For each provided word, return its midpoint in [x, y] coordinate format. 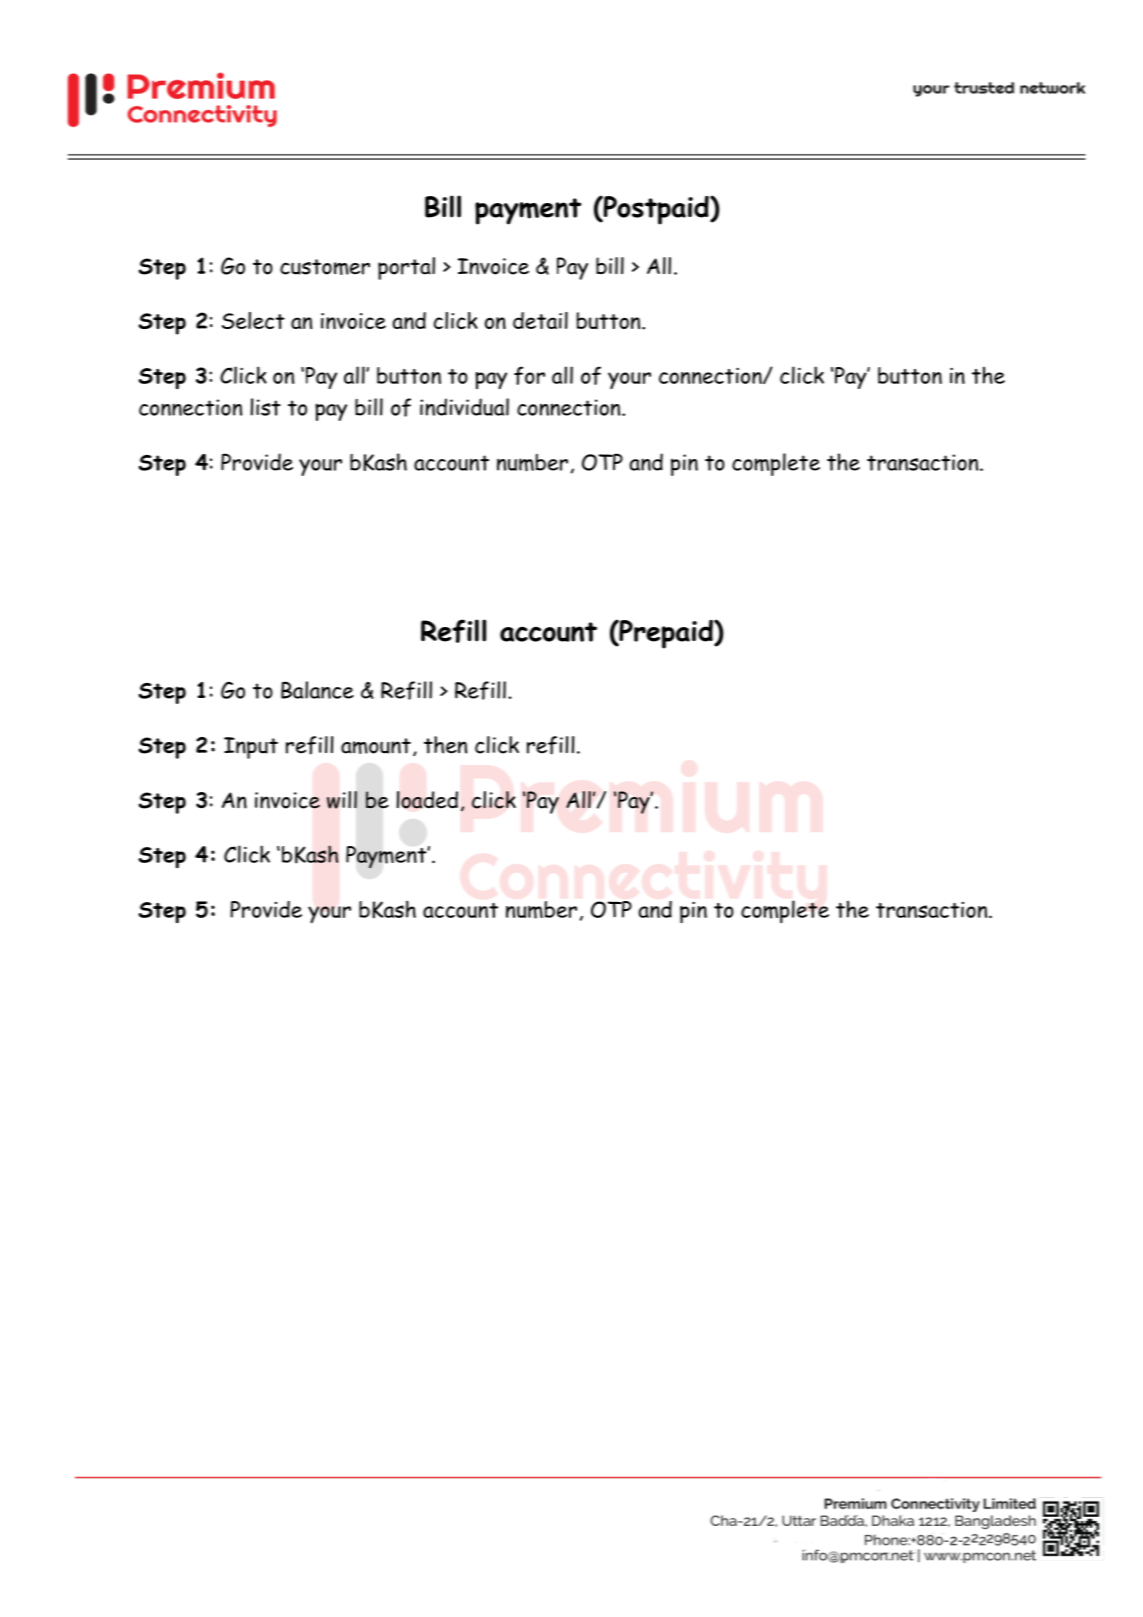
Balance [317, 690]
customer [325, 267]
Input [251, 748]
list [265, 407]
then [445, 745]
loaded [427, 800]
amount [376, 746]
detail [540, 320]
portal [406, 268]
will [342, 800]
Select [253, 320]
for [529, 375]
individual [464, 407]
